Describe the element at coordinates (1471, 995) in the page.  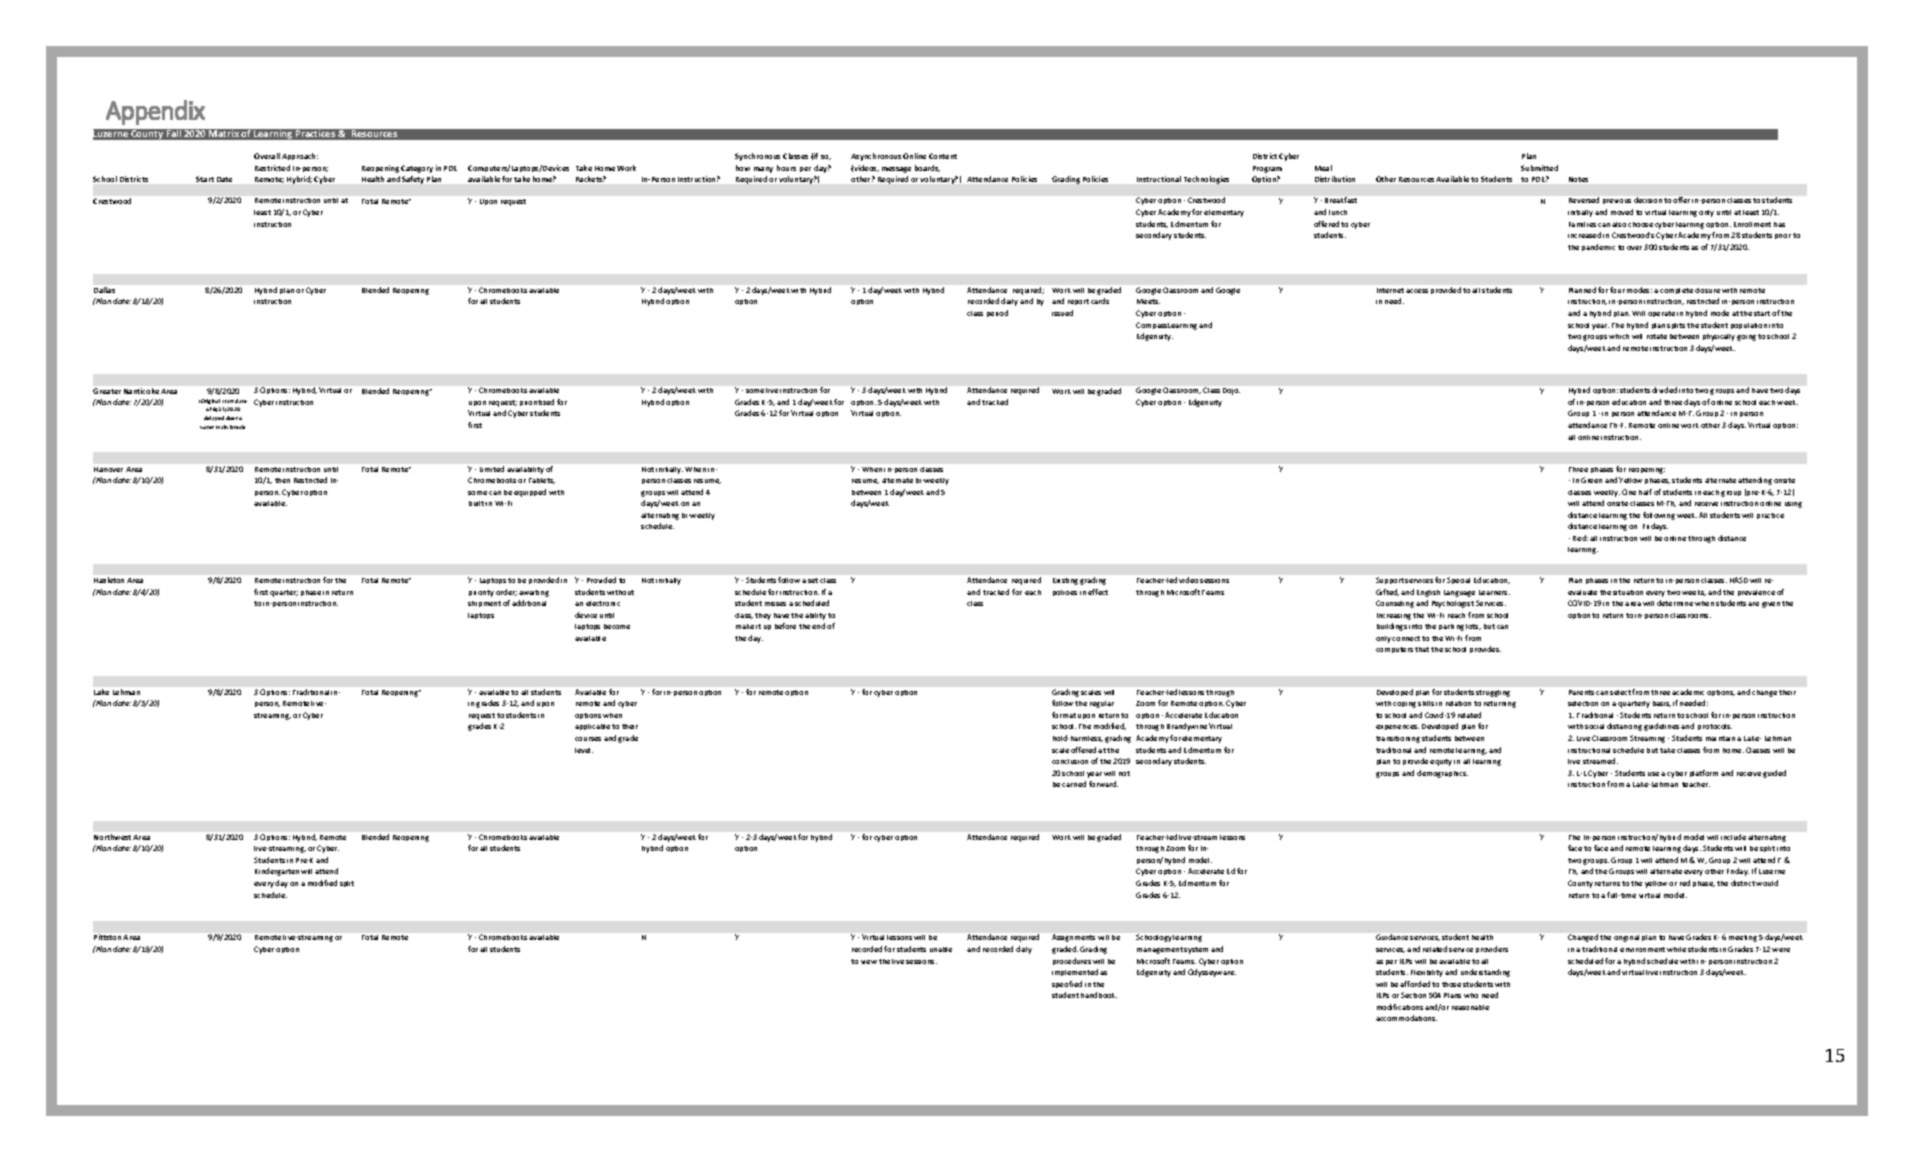
I see `who` at that location.
